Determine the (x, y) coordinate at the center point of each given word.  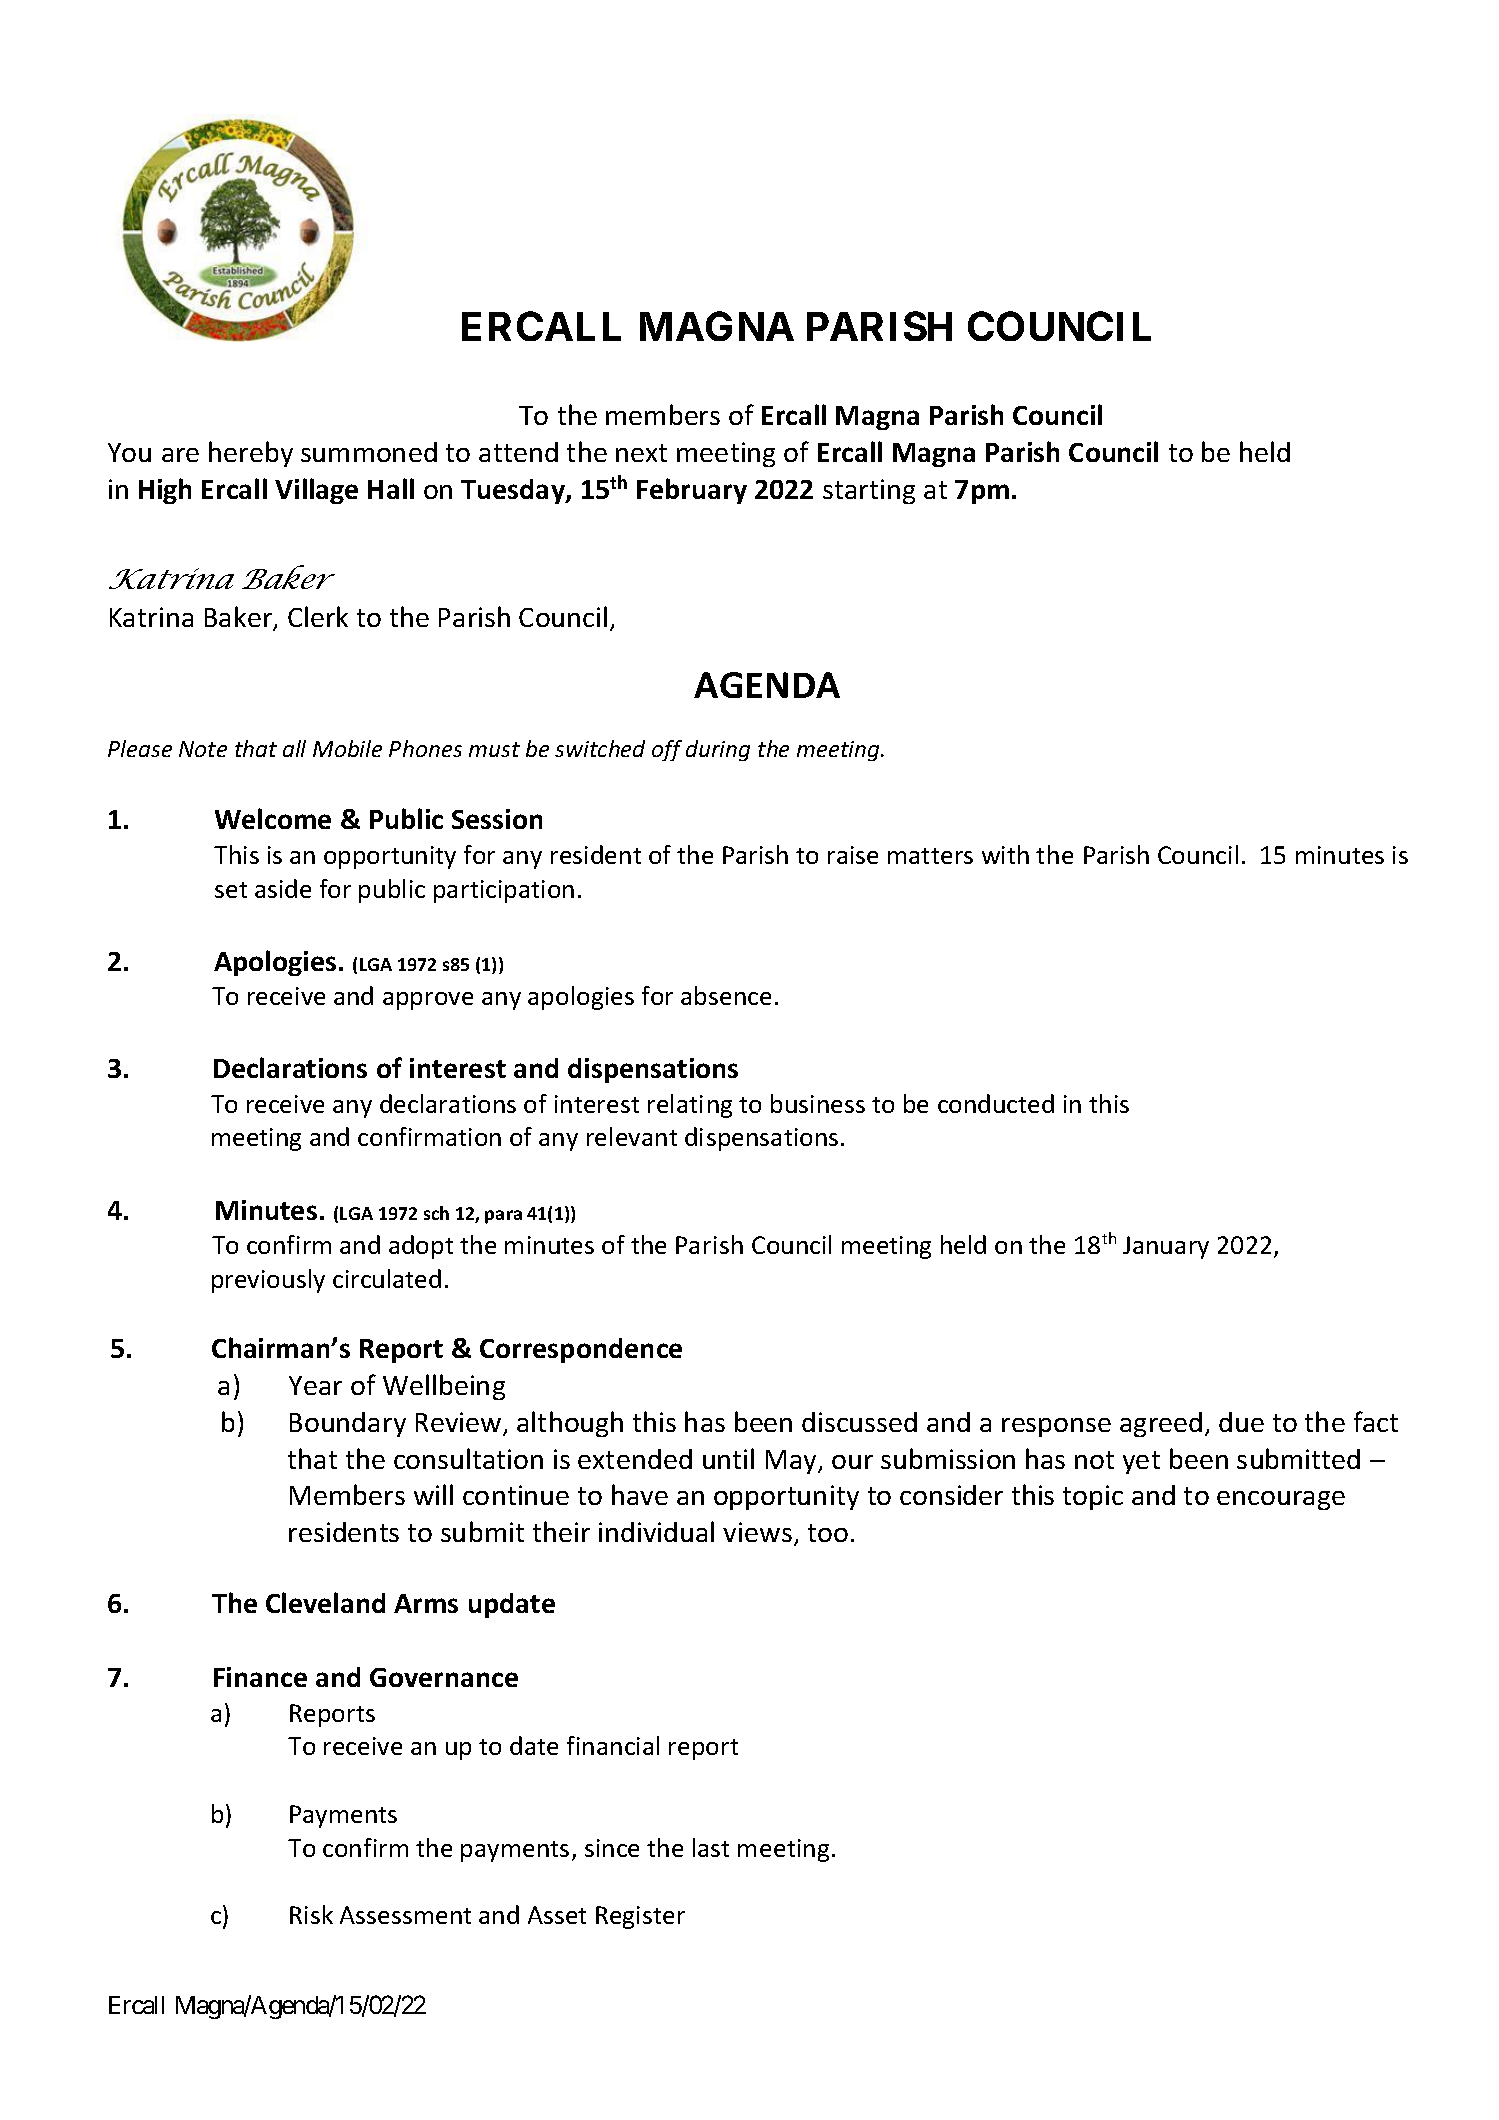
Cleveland (325, 1602)
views (757, 1532)
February (692, 491)
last (711, 1847)
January (1166, 1247)
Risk (311, 1914)
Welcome (273, 818)
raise (853, 855)
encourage (1281, 1500)
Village (316, 491)
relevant (632, 1136)
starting (869, 491)
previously (268, 1281)
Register (640, 1917)
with (1005, 854)
